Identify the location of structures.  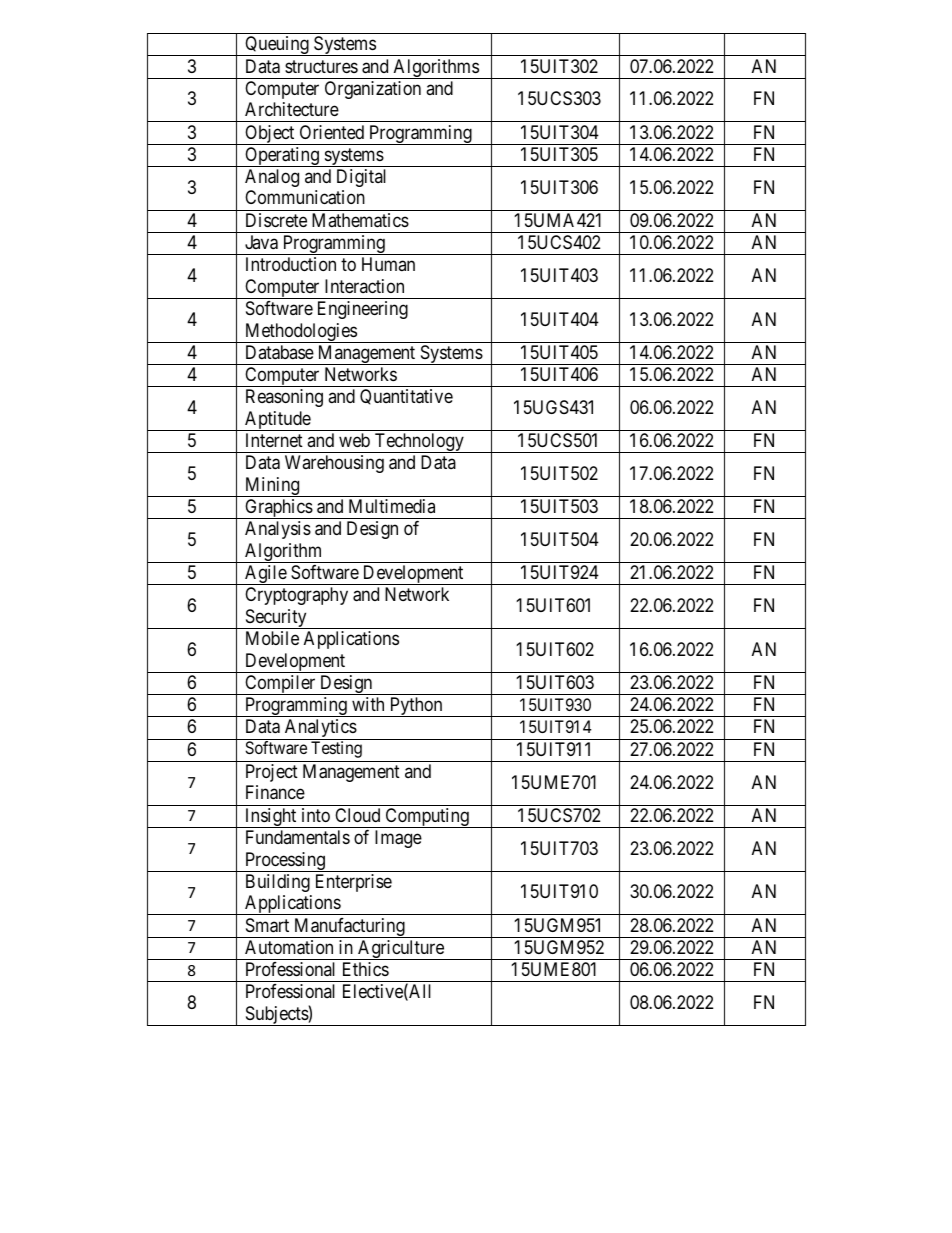
(321, 66).
